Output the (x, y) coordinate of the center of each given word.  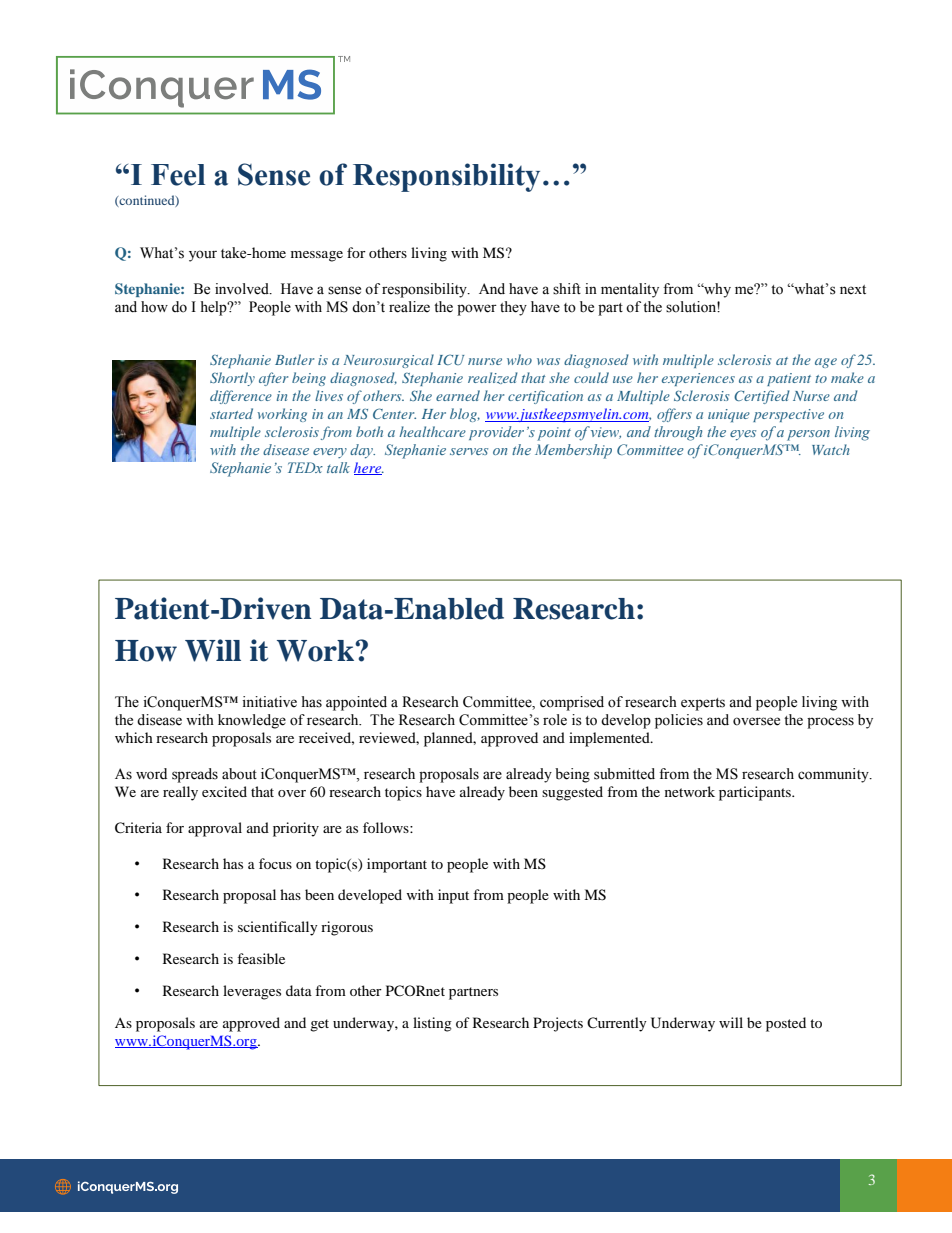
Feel (178, 175)
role (555, 720)
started (231, 413)
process (830, 723)
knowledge (252, 721)
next (853, 290)
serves (469, 451)
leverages (252, 992)
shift (567, 289)
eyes (743, 435)
